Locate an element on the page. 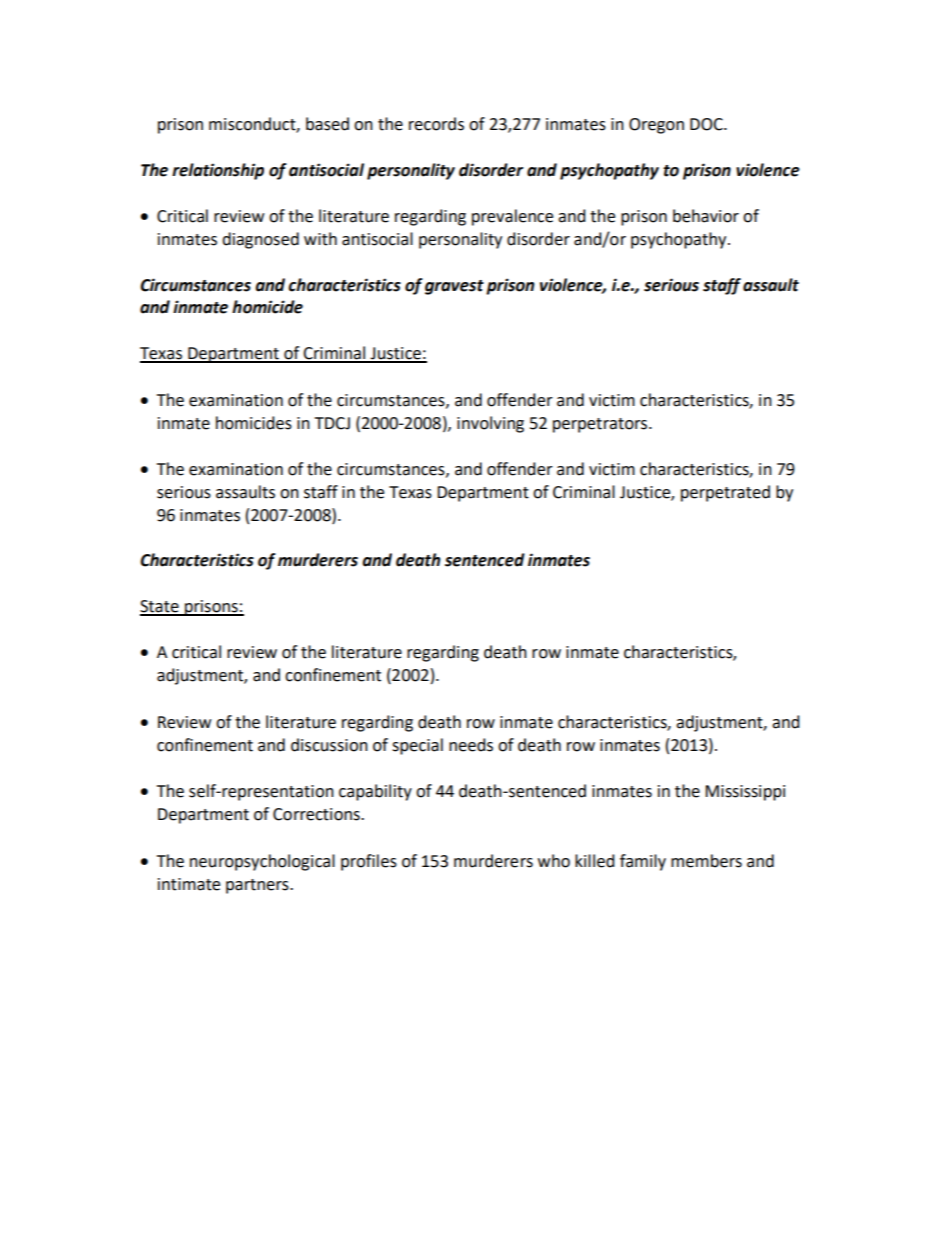  neuropsychological is located at coordinates (262, 862).
